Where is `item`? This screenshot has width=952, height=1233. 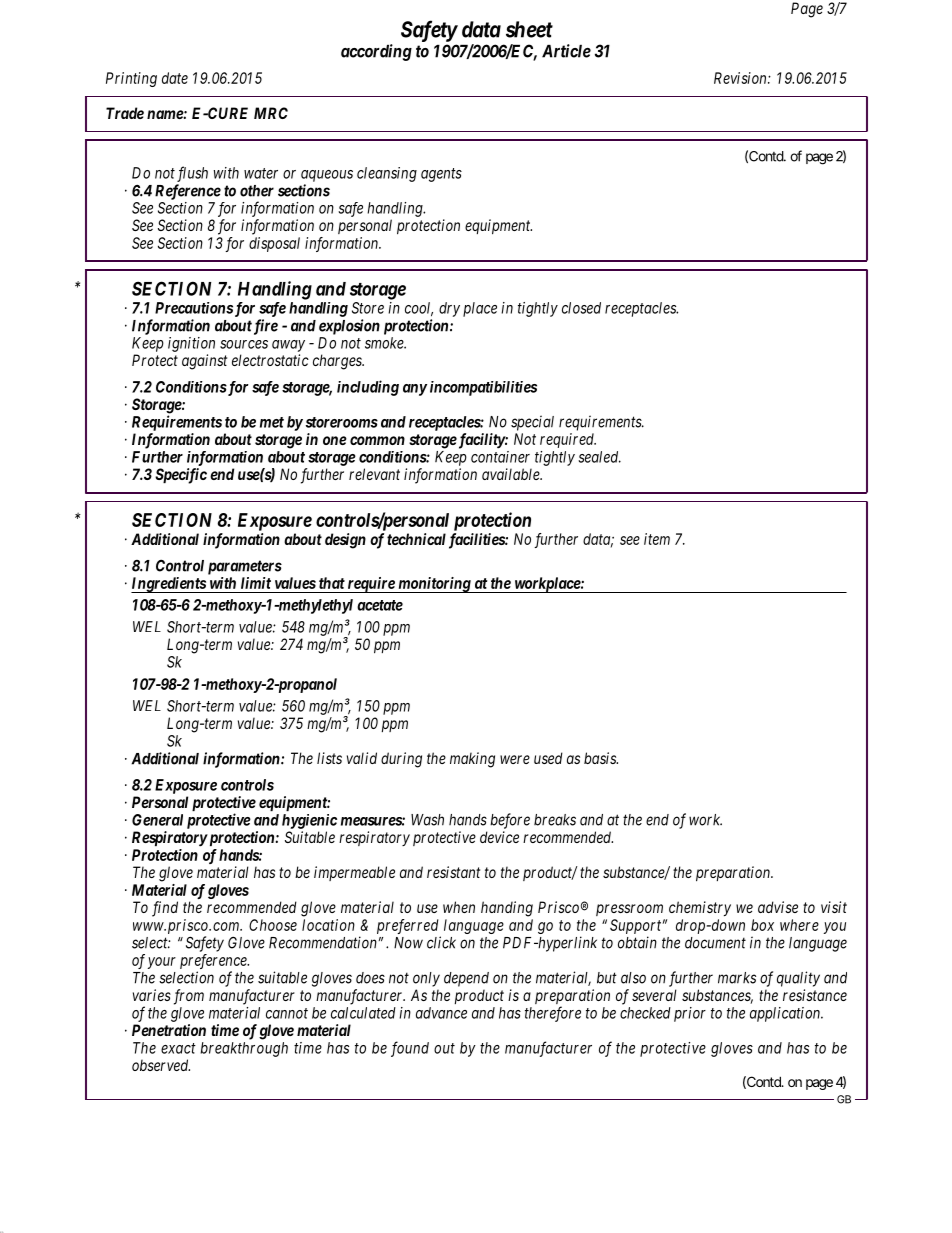 item is located at coordinates (657, 539).
